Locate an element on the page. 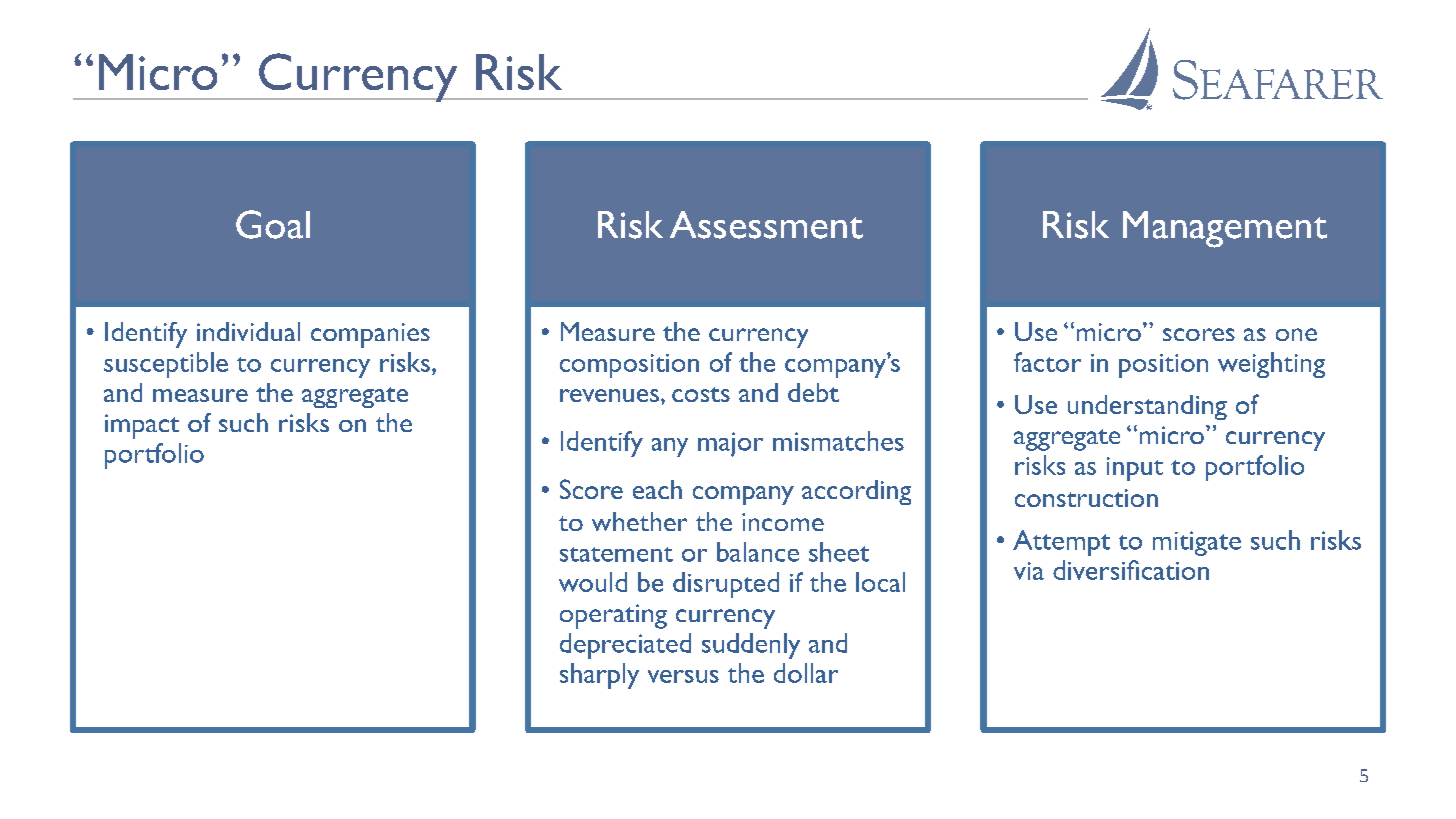 The width and height of the page is (1456, 819). companies is located at coordinates (370, 335).
